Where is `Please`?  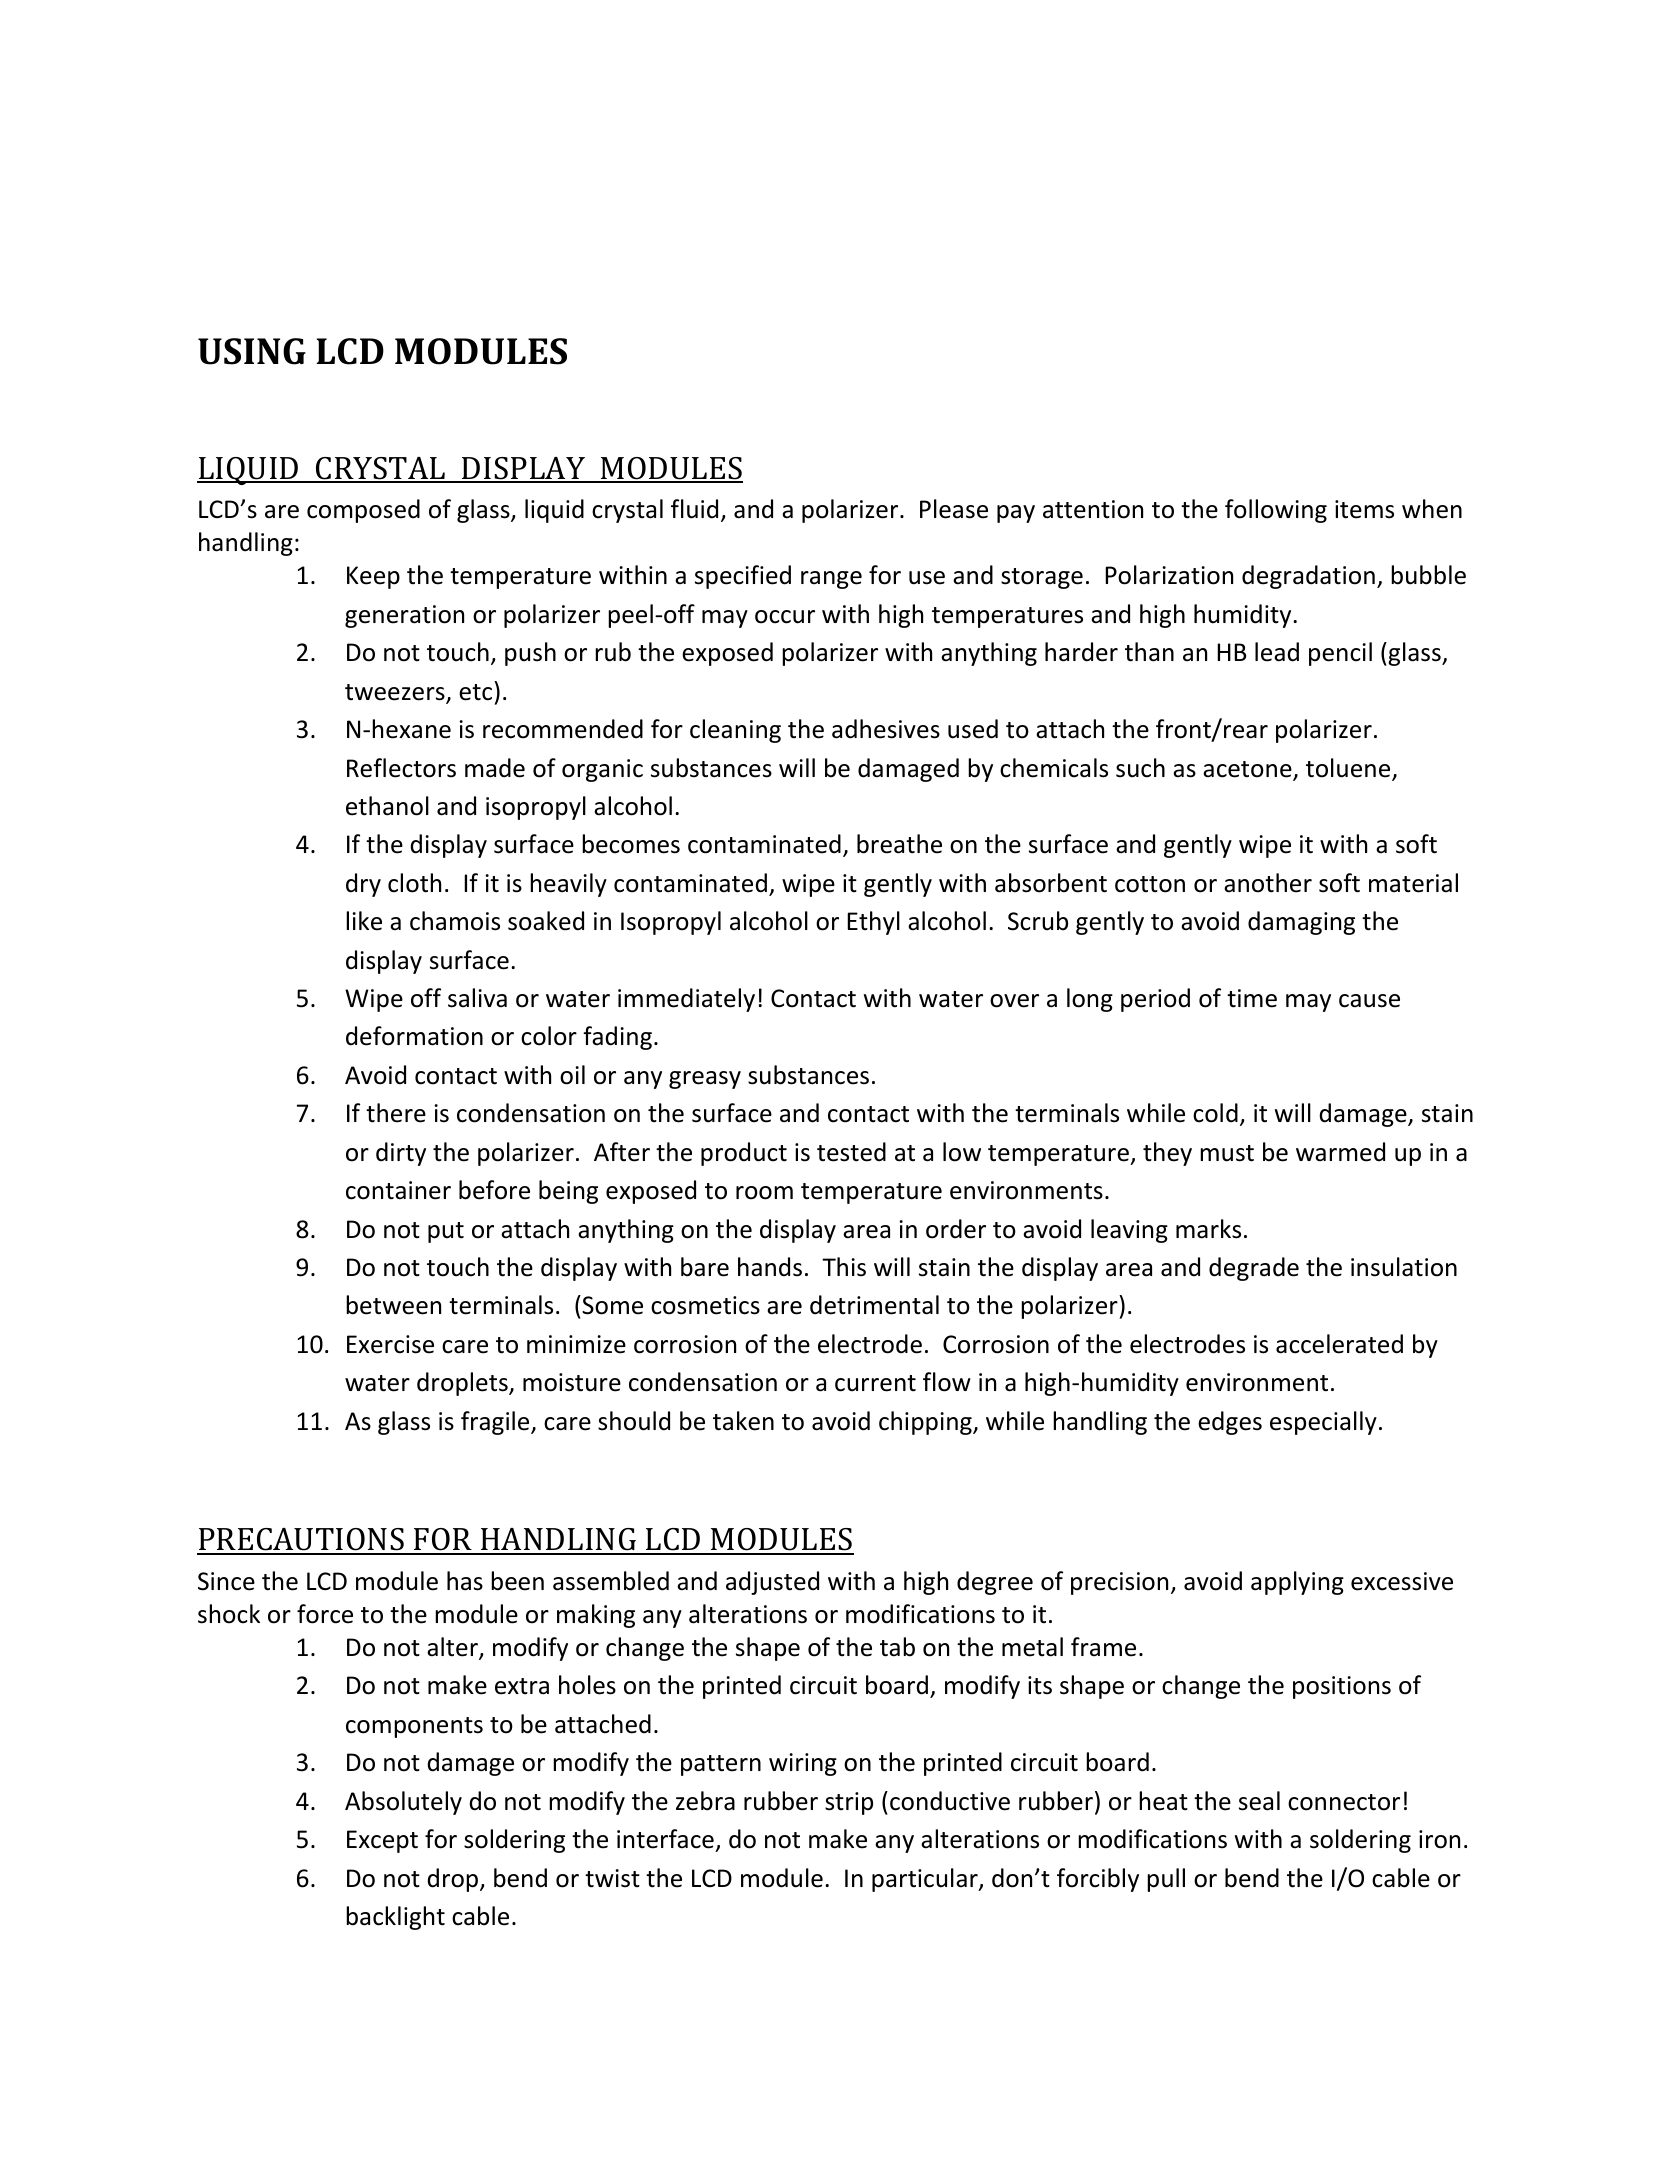 Please is located at coordinates (954, 509).
